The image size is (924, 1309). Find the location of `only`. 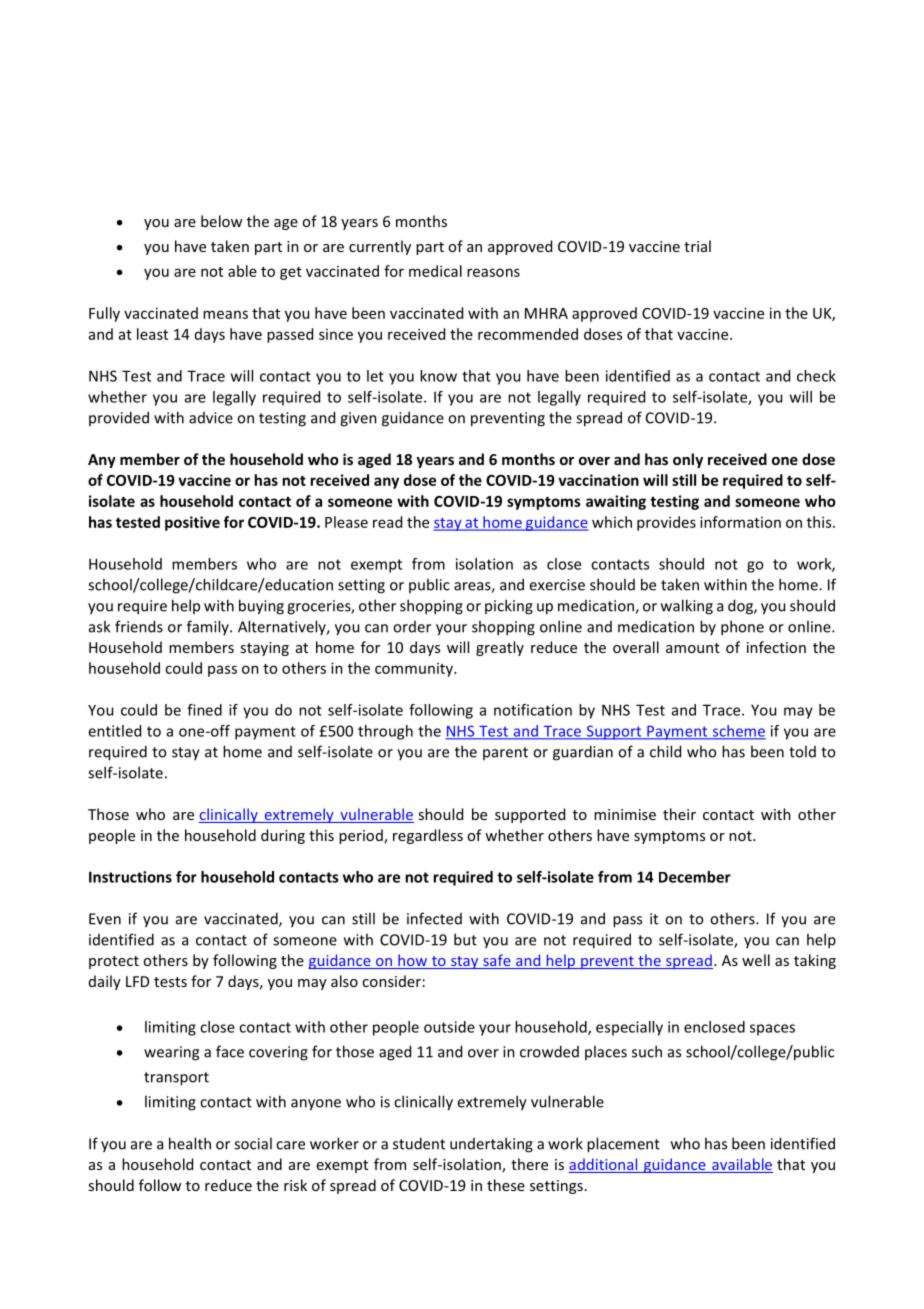

only is located at coordinates (688, 460).
